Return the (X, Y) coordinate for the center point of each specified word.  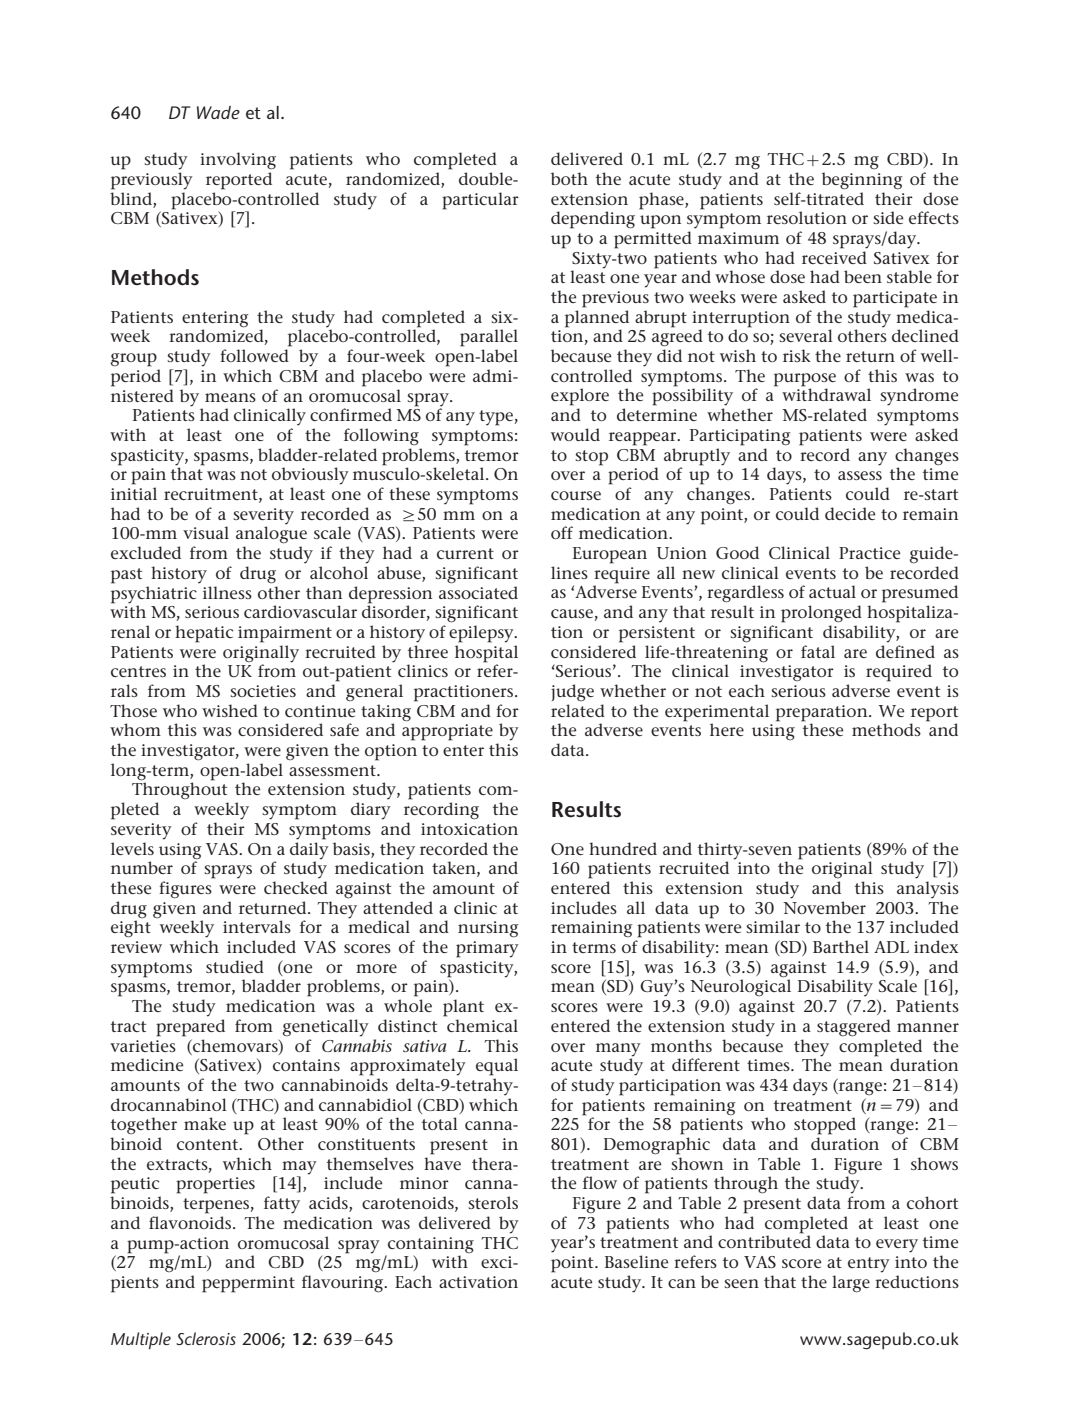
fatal (818, 651)
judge (572, 692)
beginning (862, 181)
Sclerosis (206, 1338)
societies (263, 691)
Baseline (636, 1261)
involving (238, 161)
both (569, 178)
